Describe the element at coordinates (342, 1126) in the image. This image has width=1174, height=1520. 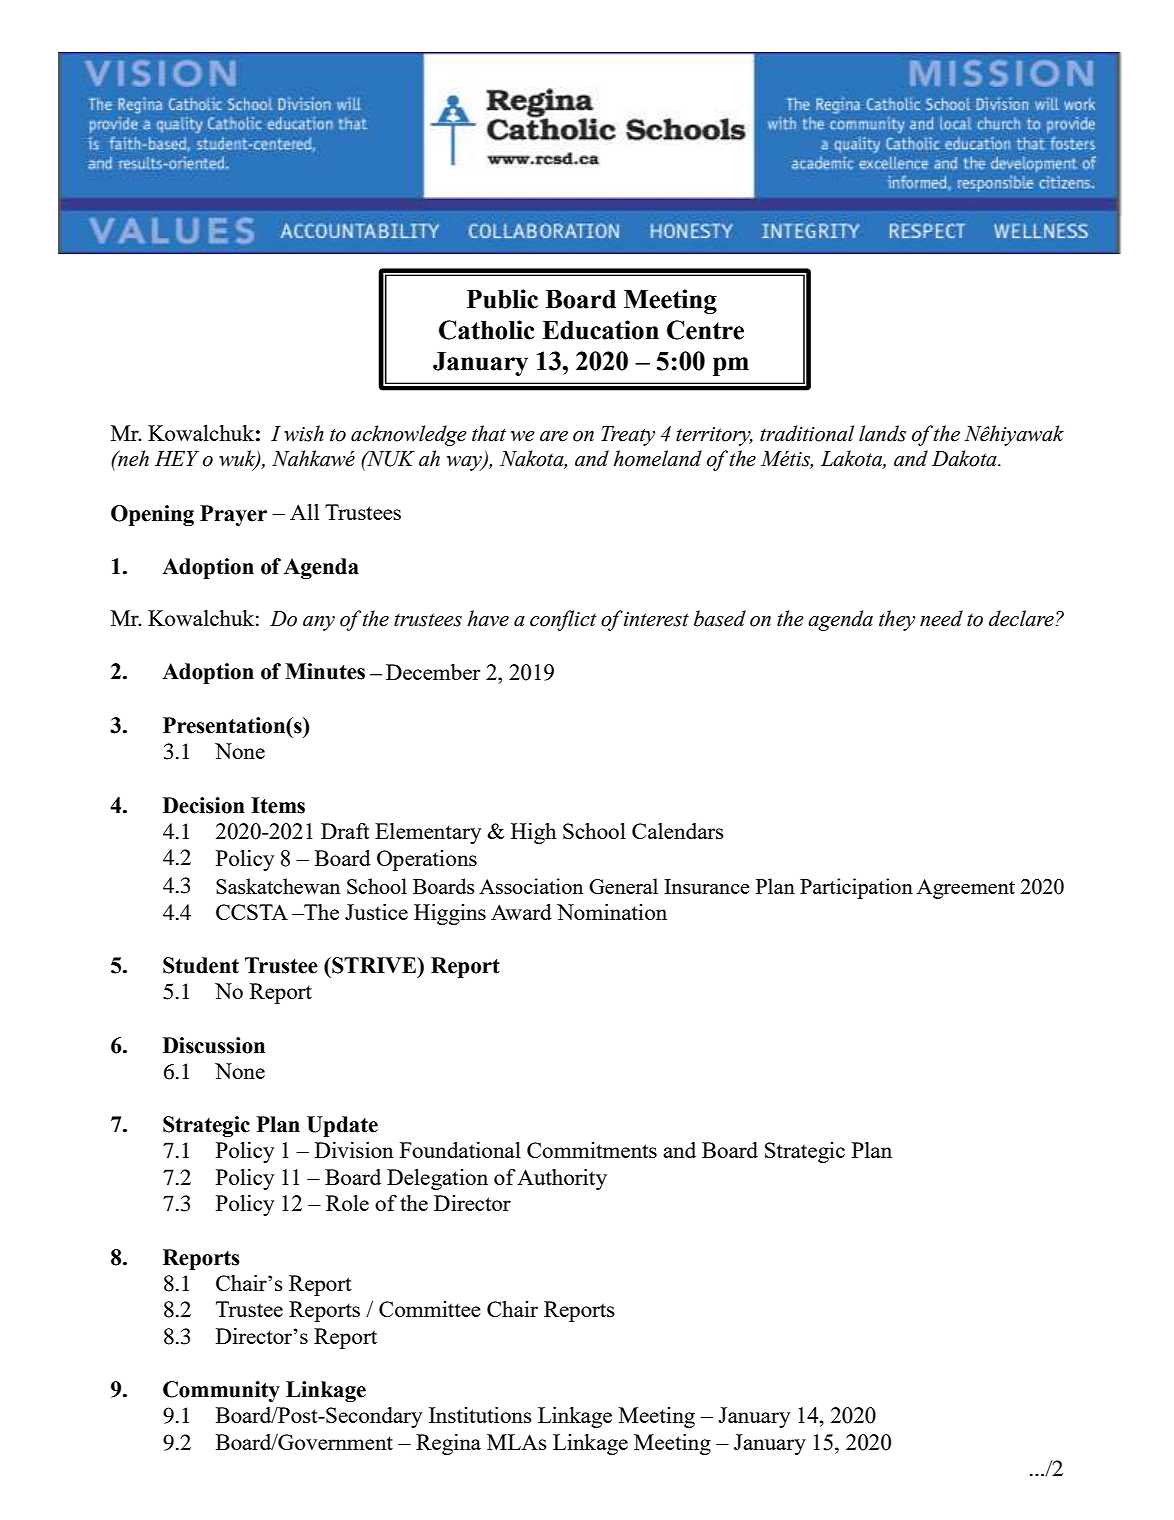
I see `Update` at that location.
